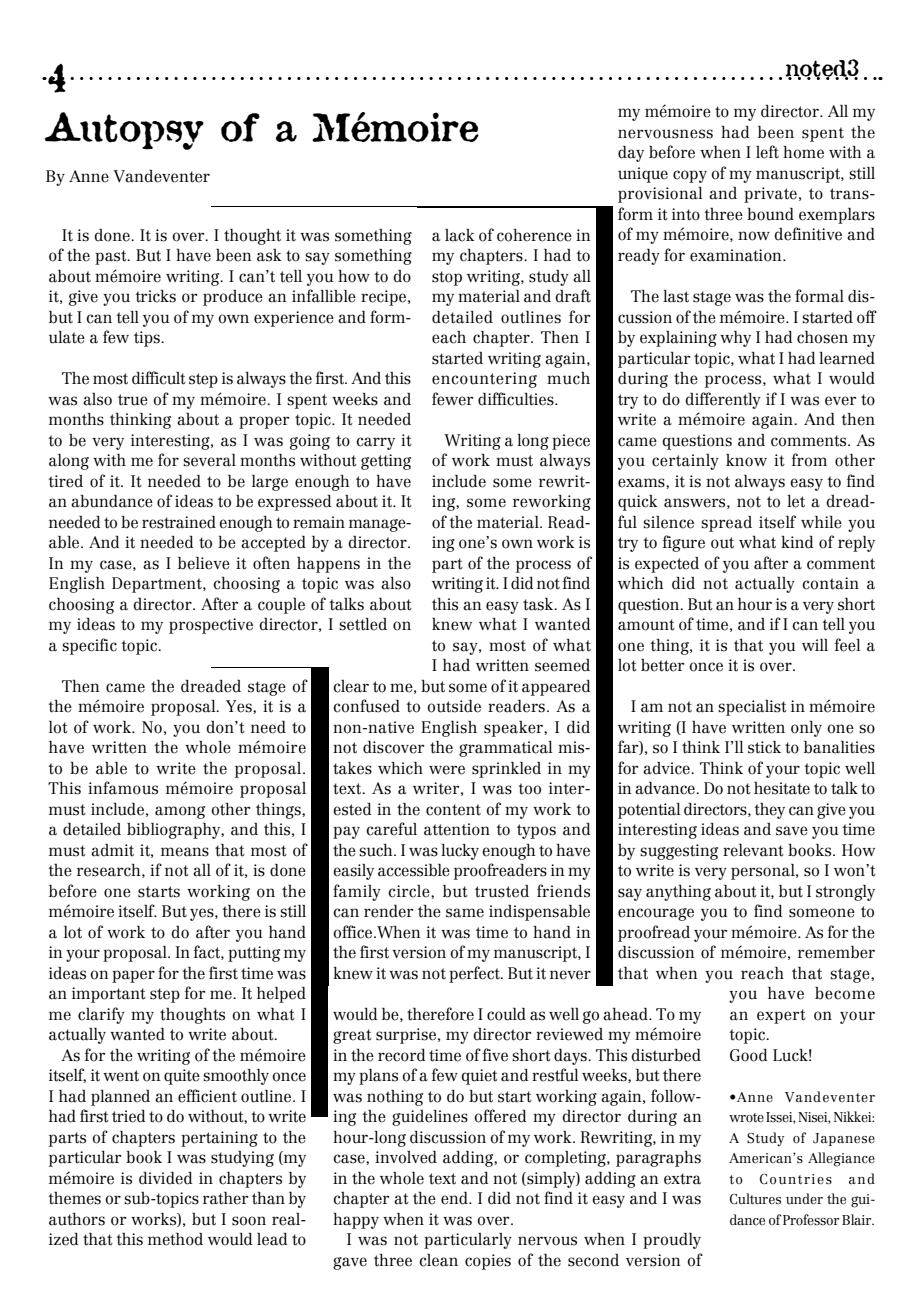 The width and height of the image is (924, 1308). What do you see at coordinates (386, 462) in the image?
I see `getting` at bounding box center [386, 462].
